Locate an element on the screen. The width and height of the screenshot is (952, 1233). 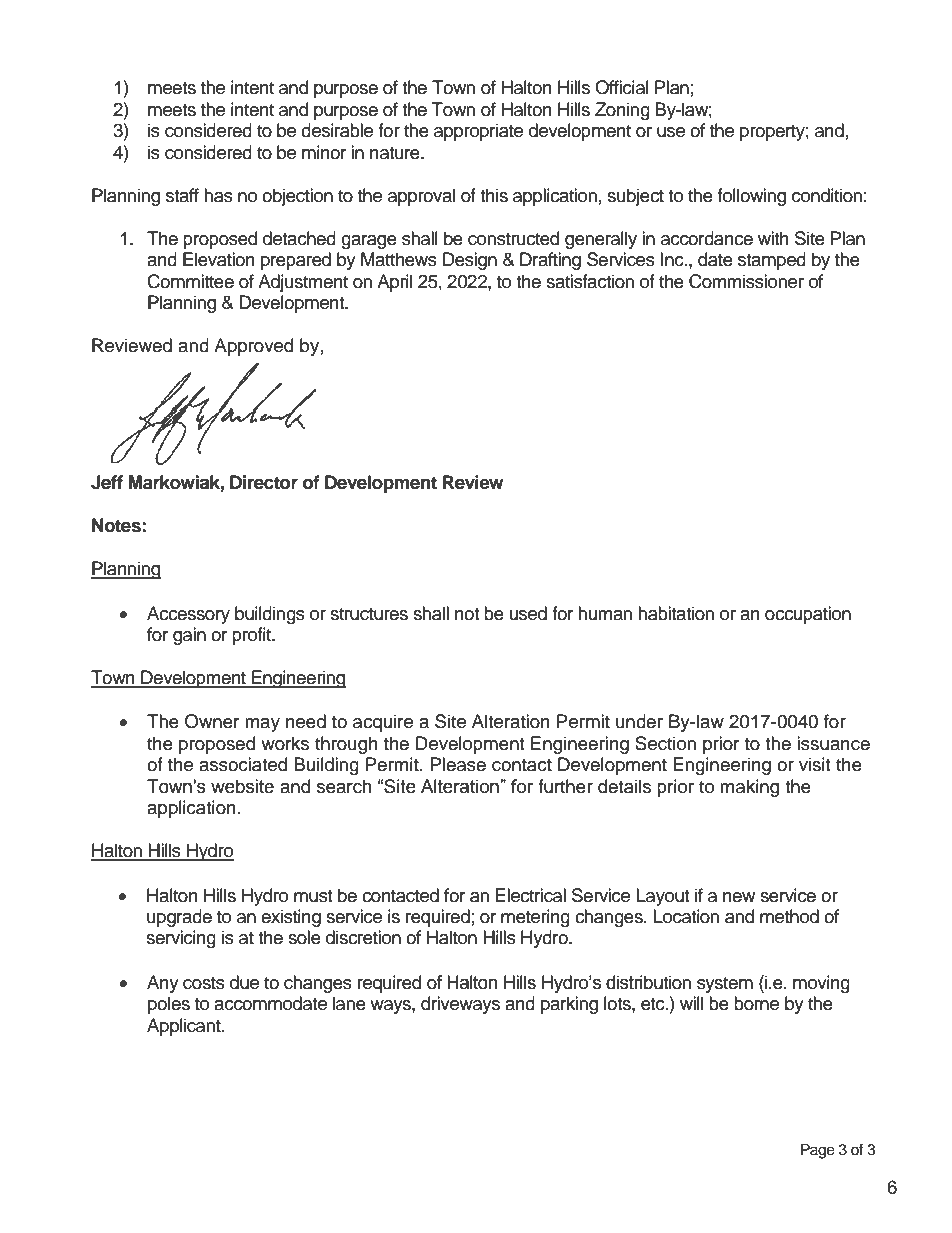
Applicant is located at coordinates (185, 1027).
